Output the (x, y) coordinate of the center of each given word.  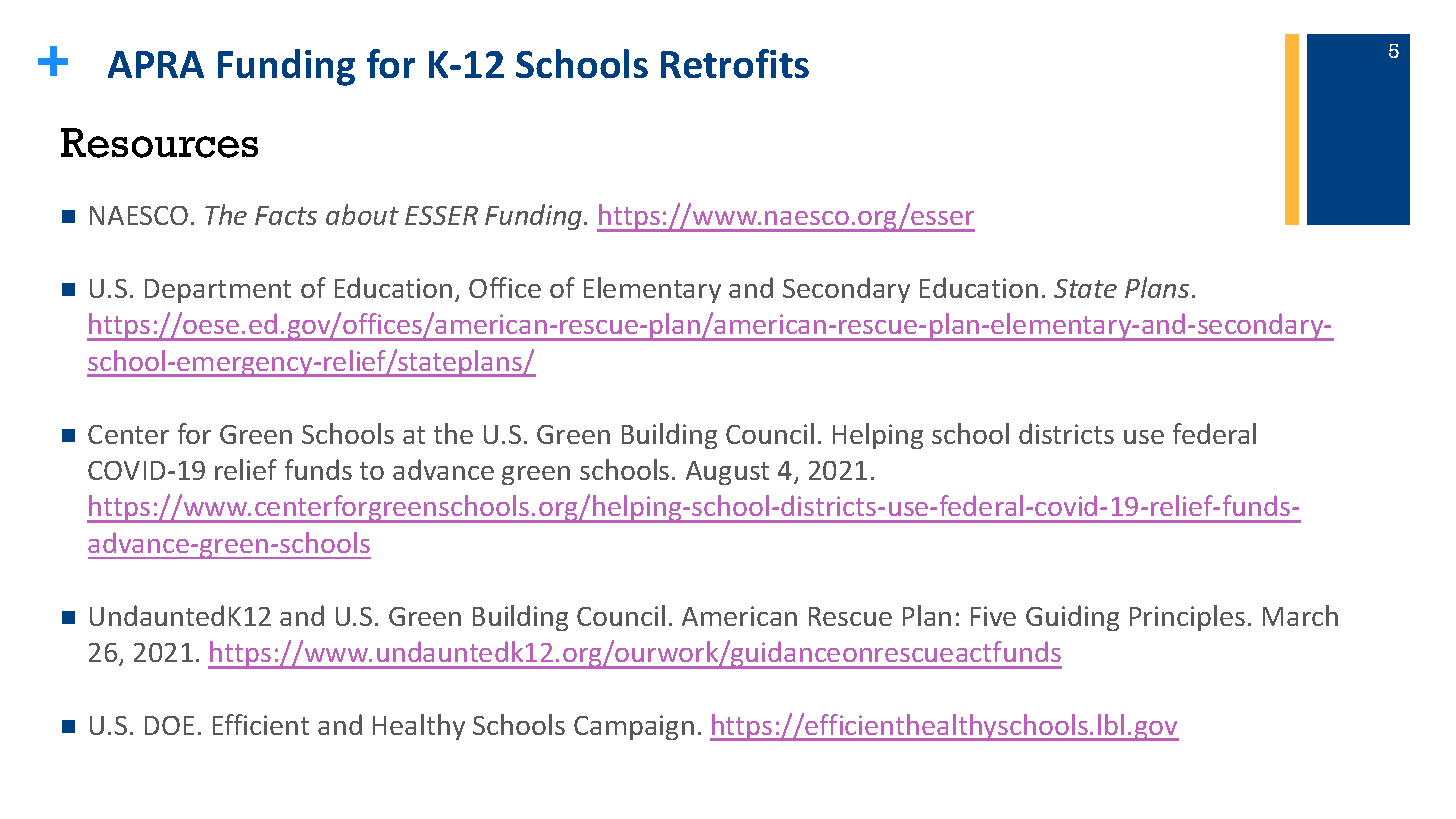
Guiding (1072, 618)
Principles (1187, 618)
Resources (159, 143)
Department (218, 291)
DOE (169, 725)
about (362, 214)
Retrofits (735, 63)
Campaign (634, 727)
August (727, 473)
